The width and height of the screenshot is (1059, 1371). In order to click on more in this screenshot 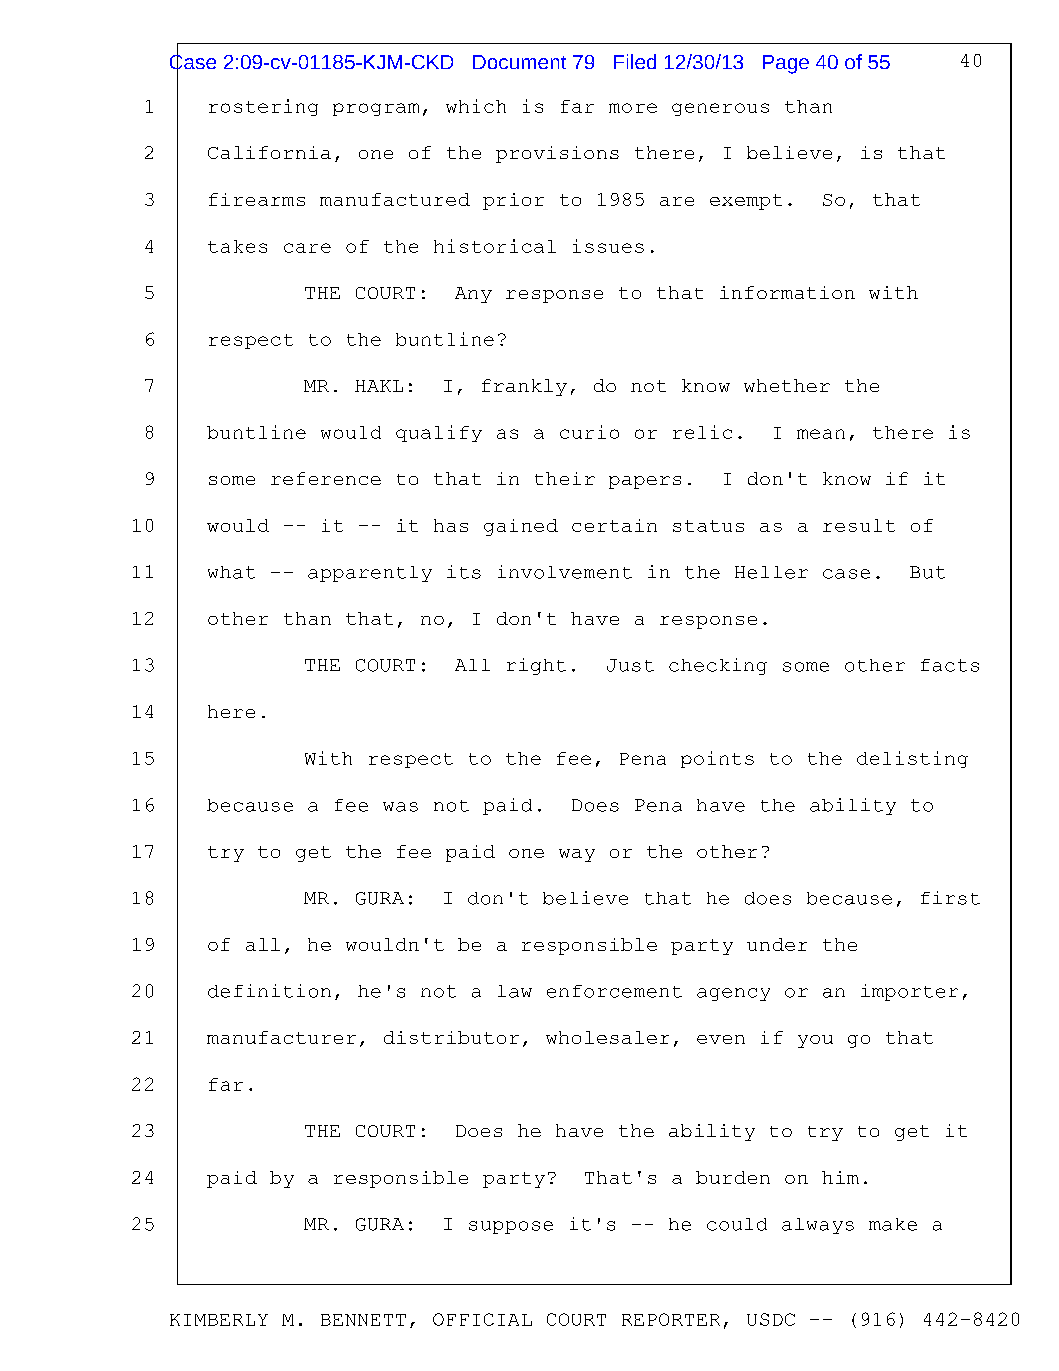, I will do `click(633, 108)`.
